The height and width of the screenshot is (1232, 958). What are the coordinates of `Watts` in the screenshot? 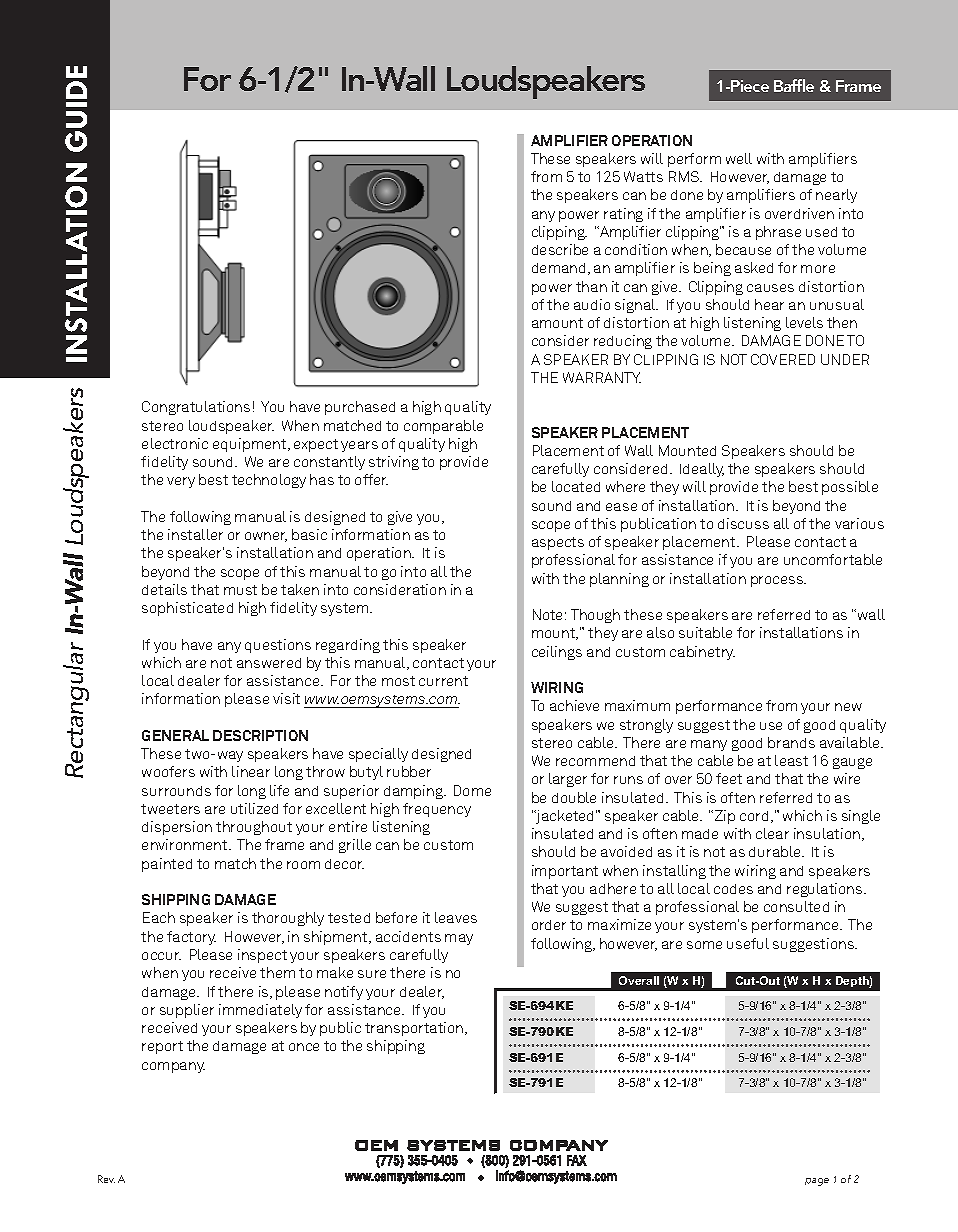 It's located at (643, 176).
